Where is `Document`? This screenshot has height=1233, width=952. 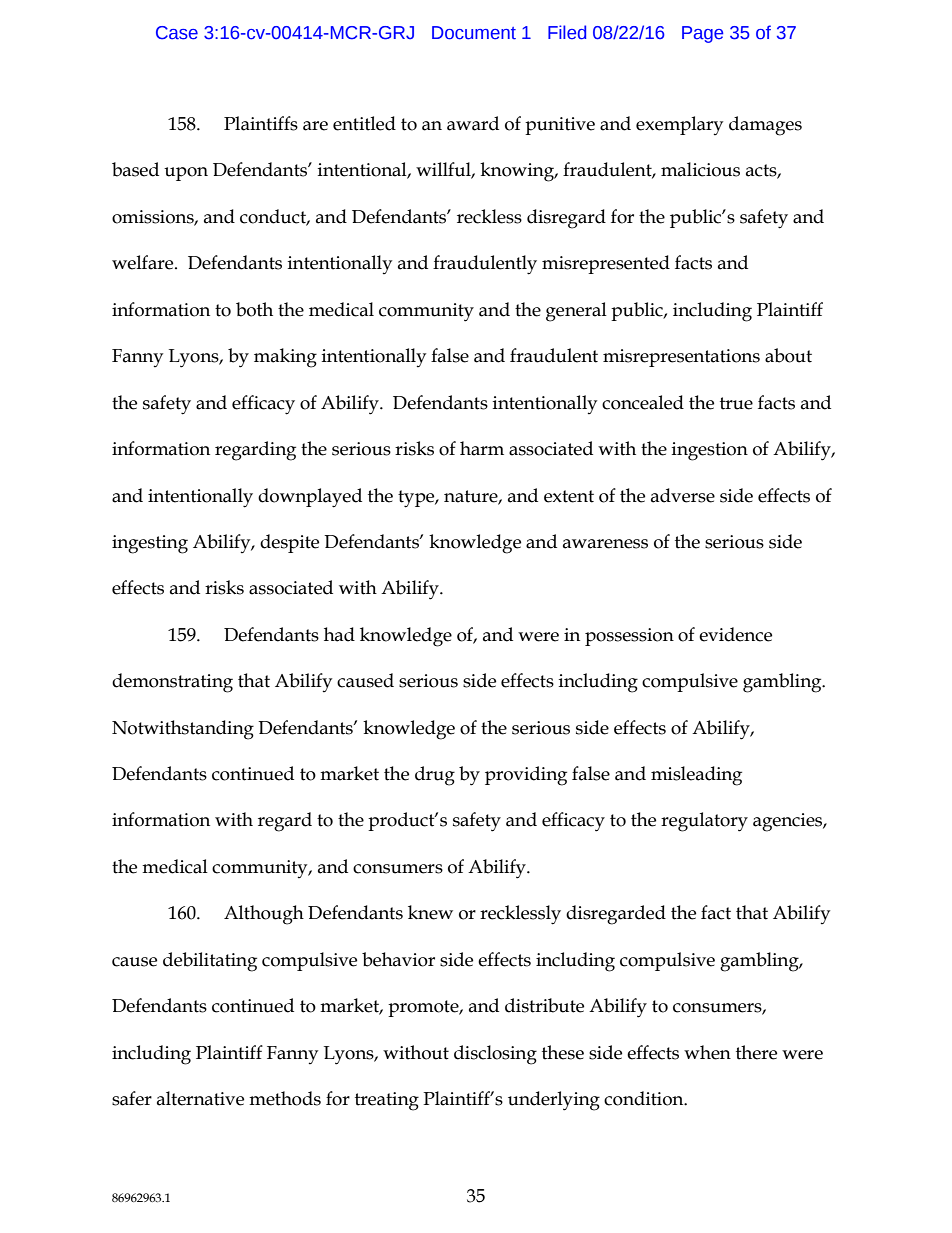
Document is located at coordinates (474, 33).
